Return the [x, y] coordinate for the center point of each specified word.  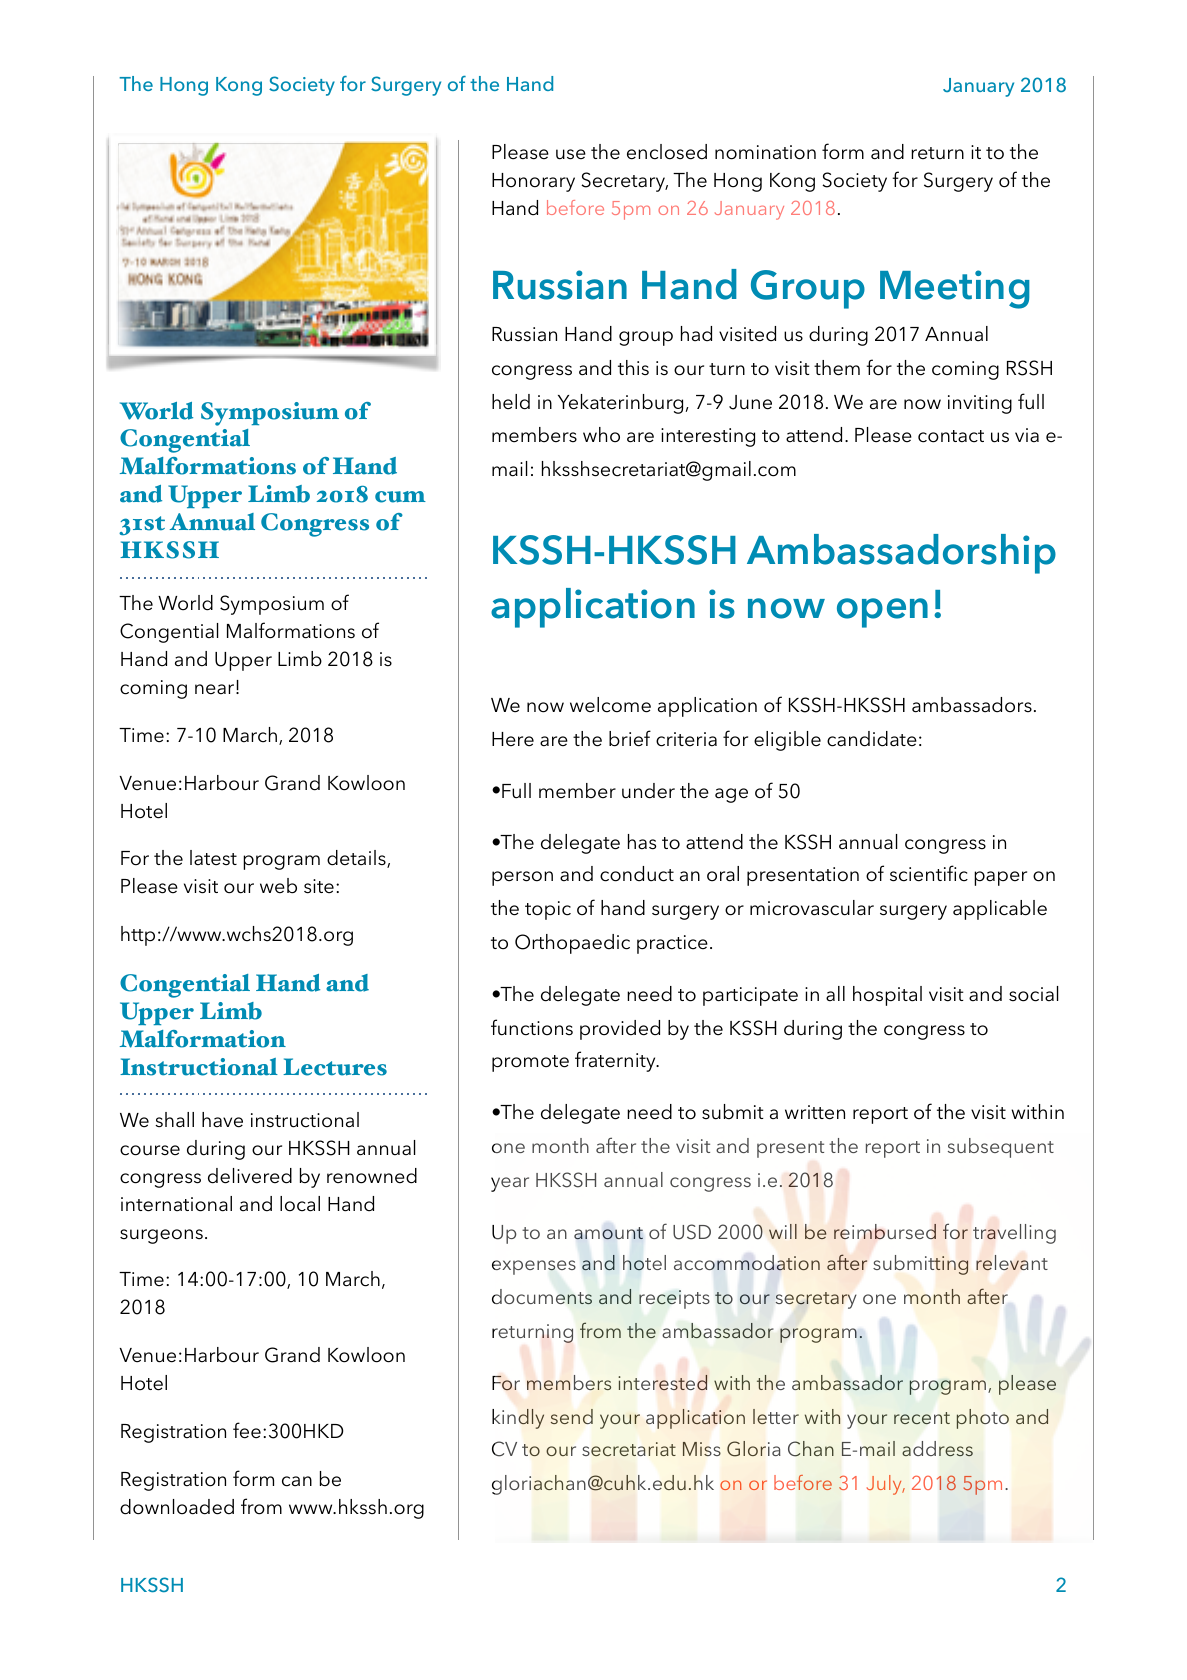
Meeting [955, 289]
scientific [929, 873]
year [510, 1184]
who [601, 435]
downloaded [177, 1507]
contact [951, 436]
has [642, 842]
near [216, 689]
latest [213, 858]
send [572, 1416]
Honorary [533, 182]
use [571, 154]
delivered [250, 1176]
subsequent [1001, 1148]
